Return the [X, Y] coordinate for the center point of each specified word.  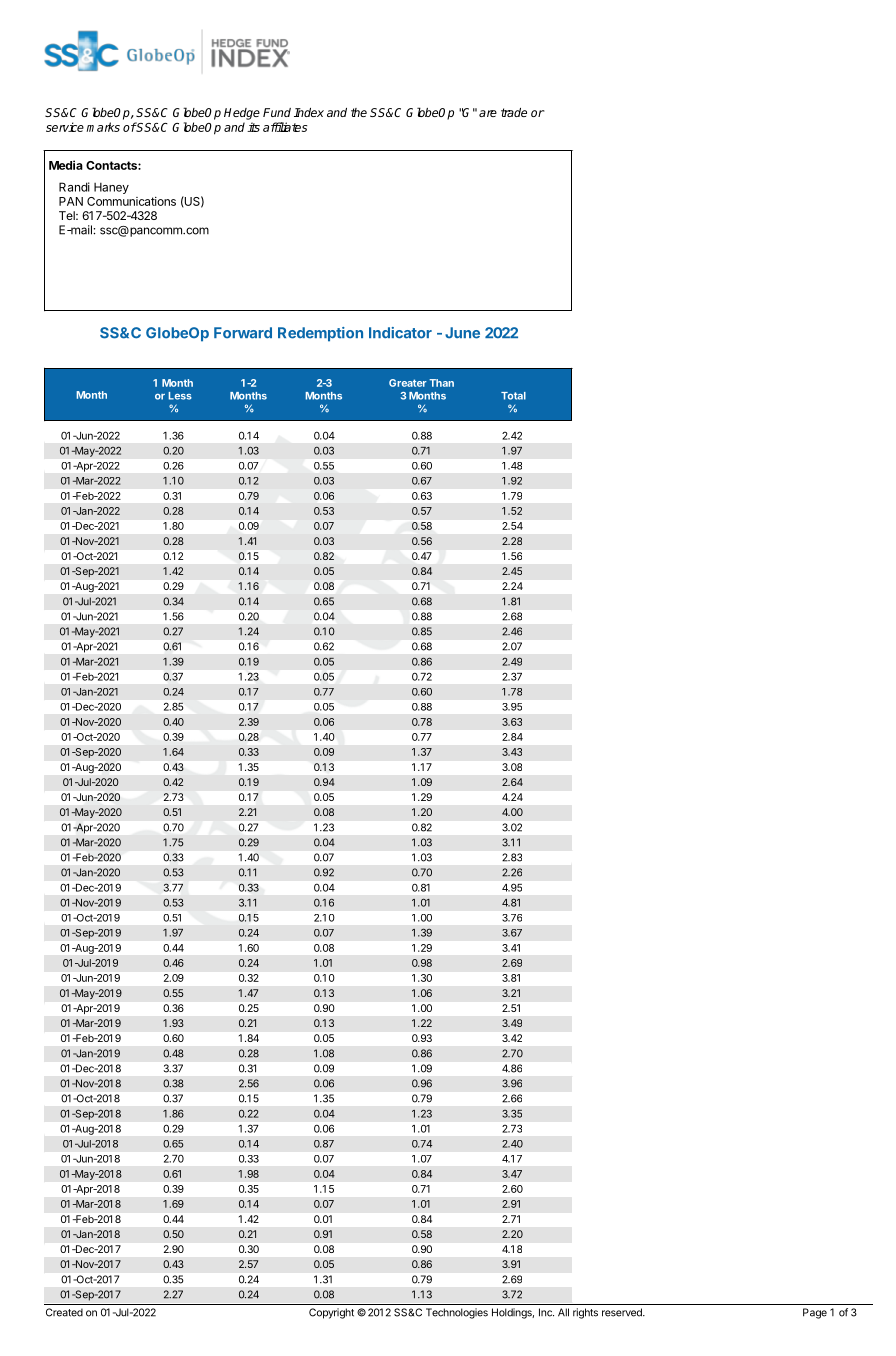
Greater [408, 383]
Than [441, 383]
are [488, 113]
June [462, 333]
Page [815, 1313]
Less [180, 396]
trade [514, 112]
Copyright [331, 1313]
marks [103, 127]
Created [64, 1312]
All [563, 1312]
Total [513, 396]
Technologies [457, 1313]
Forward [243, 333]
